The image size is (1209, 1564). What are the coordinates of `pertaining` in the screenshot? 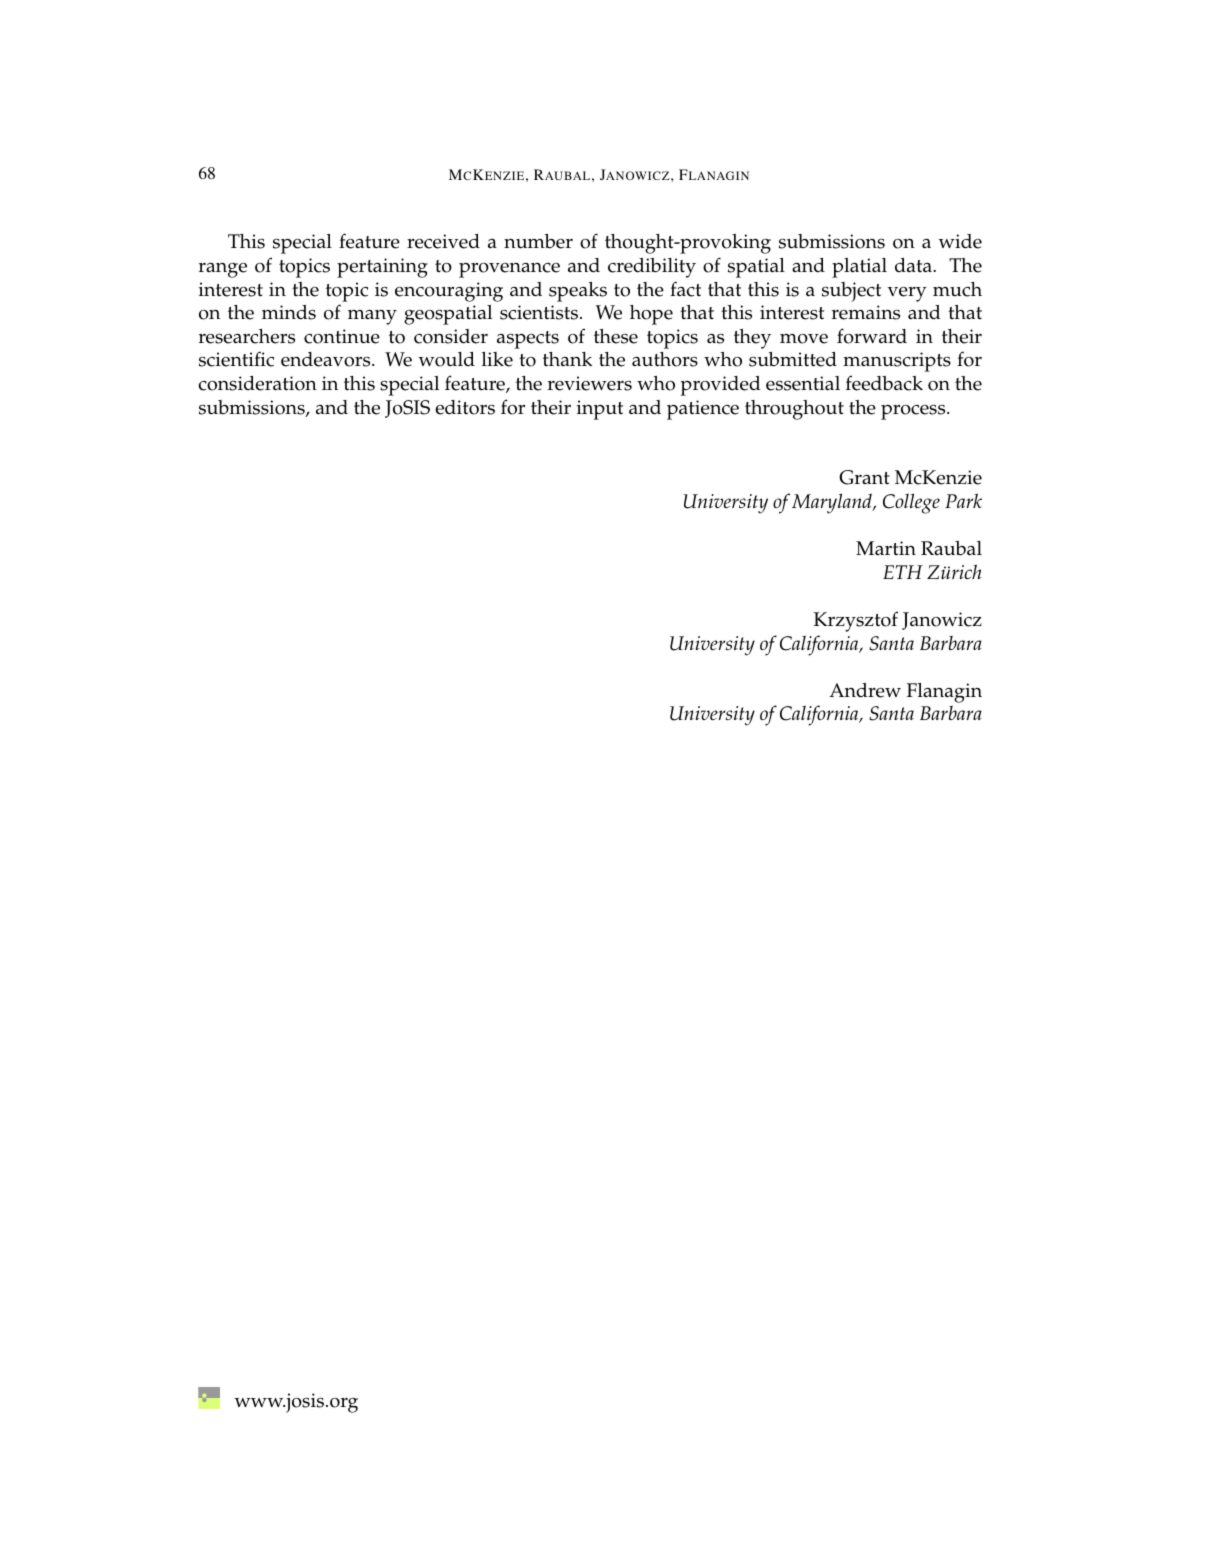 It's located at (382, 268).
